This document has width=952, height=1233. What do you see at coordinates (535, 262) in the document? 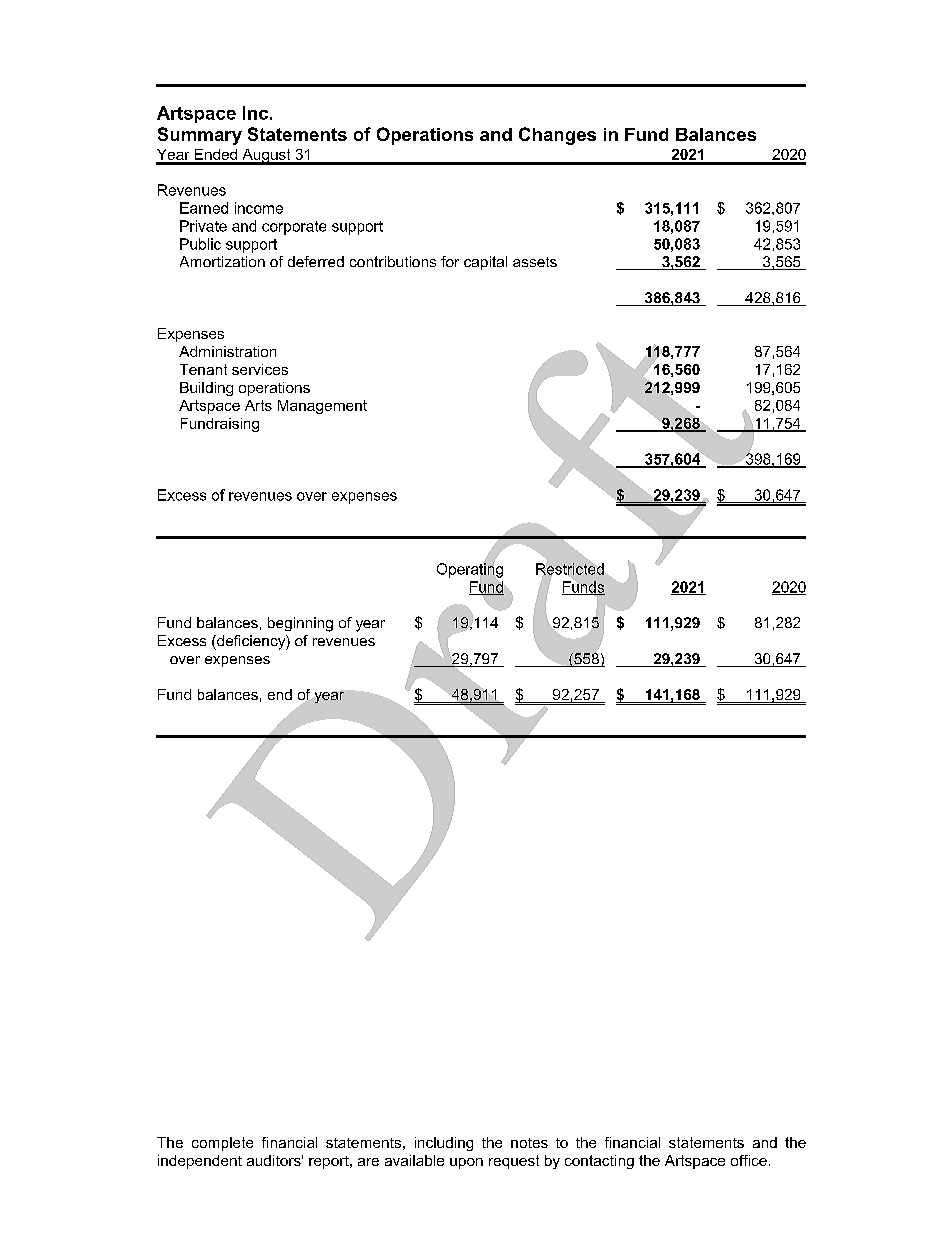
I see `assets` at bounding box center [535, 262].
